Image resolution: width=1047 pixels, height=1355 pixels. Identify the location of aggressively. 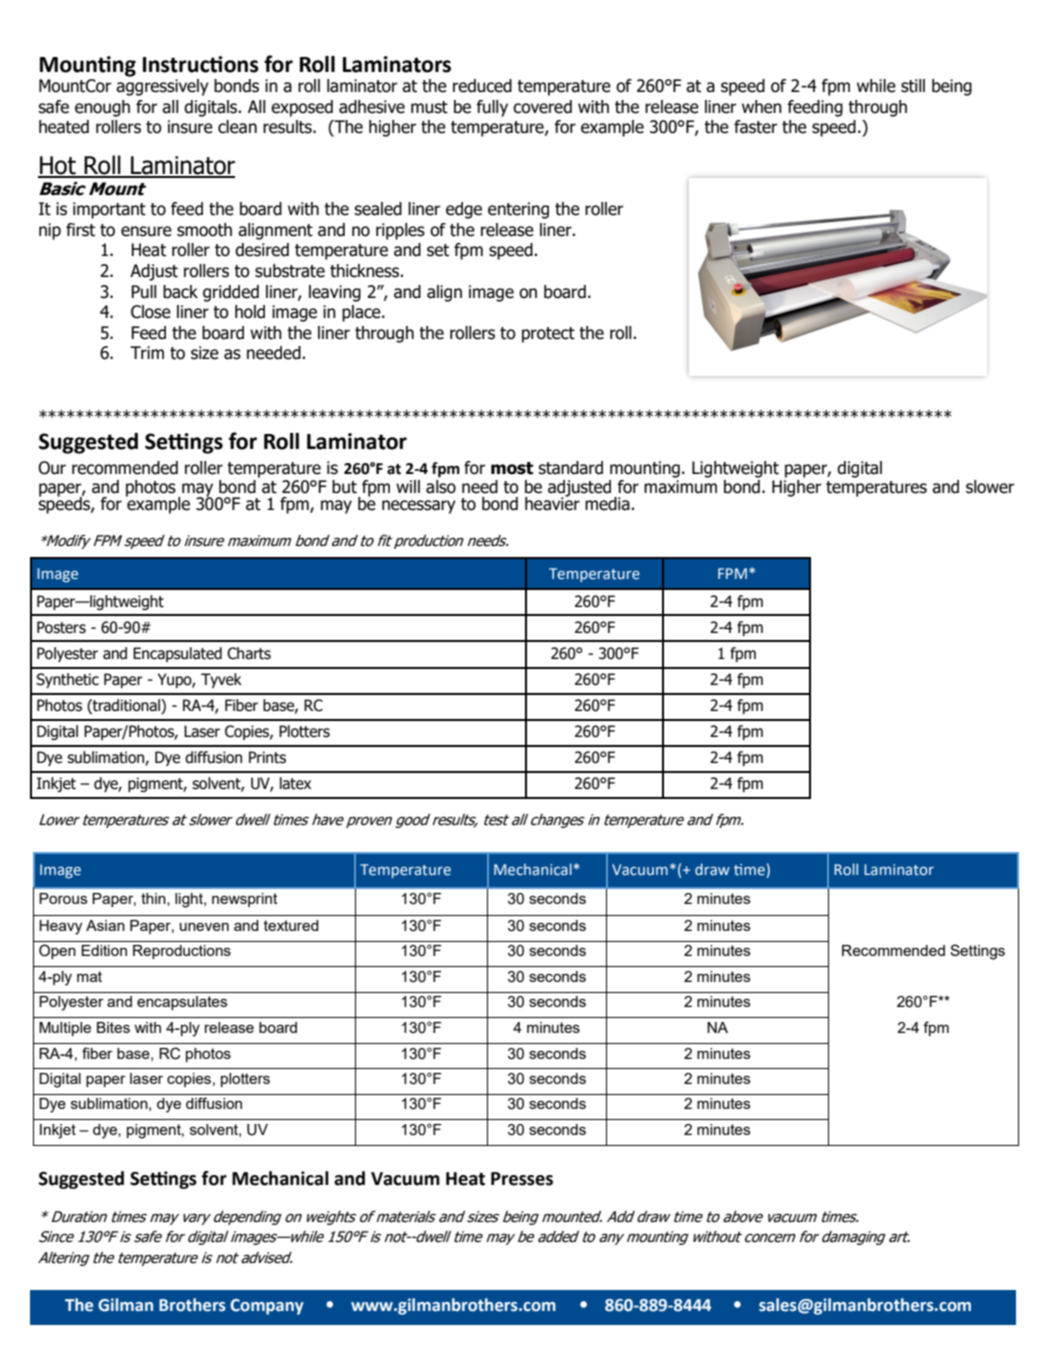
(162, 87).
